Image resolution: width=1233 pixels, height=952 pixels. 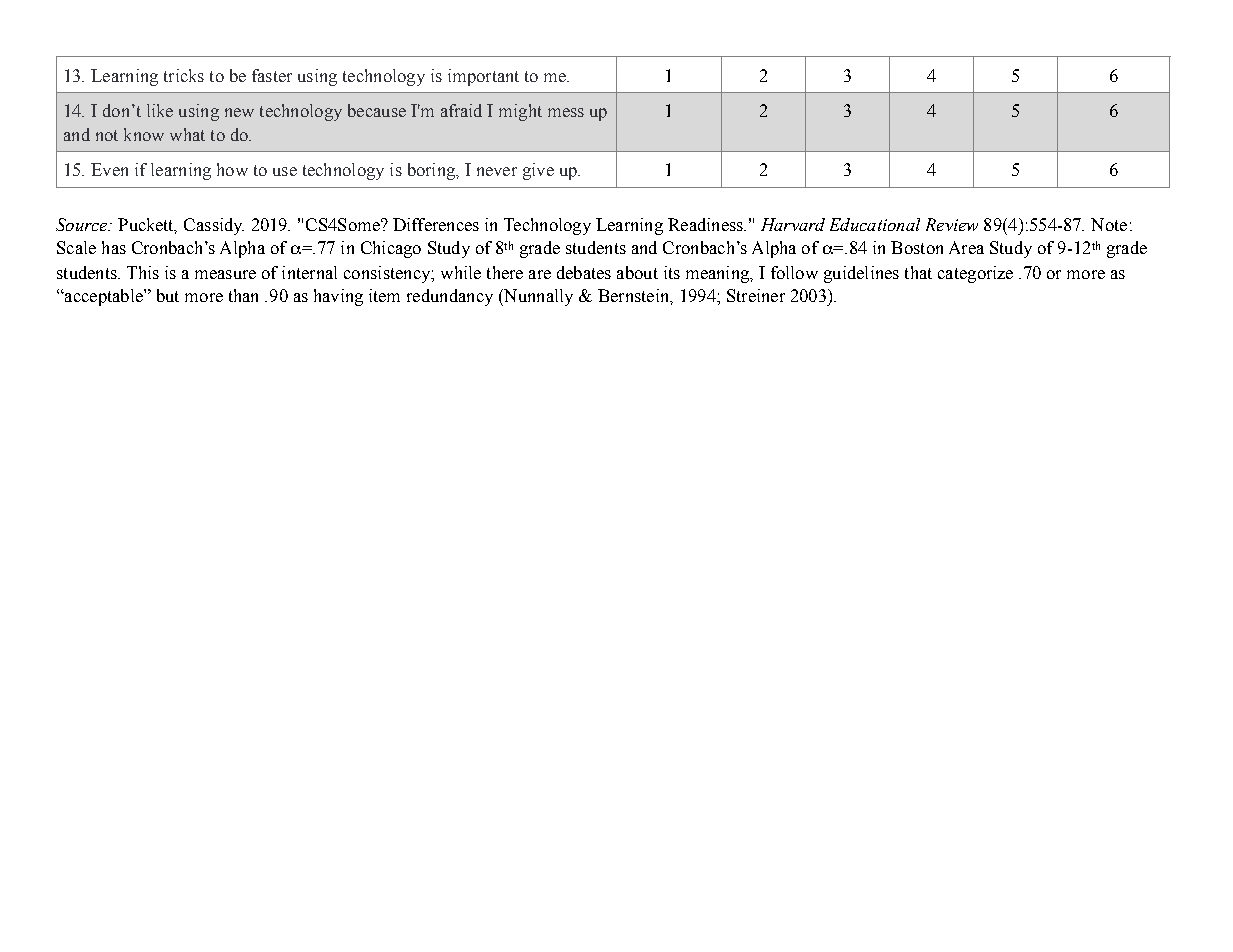 What do you see at coordinates (538, 171) in the document?
I see `give` at bounding box center [538, 171].
